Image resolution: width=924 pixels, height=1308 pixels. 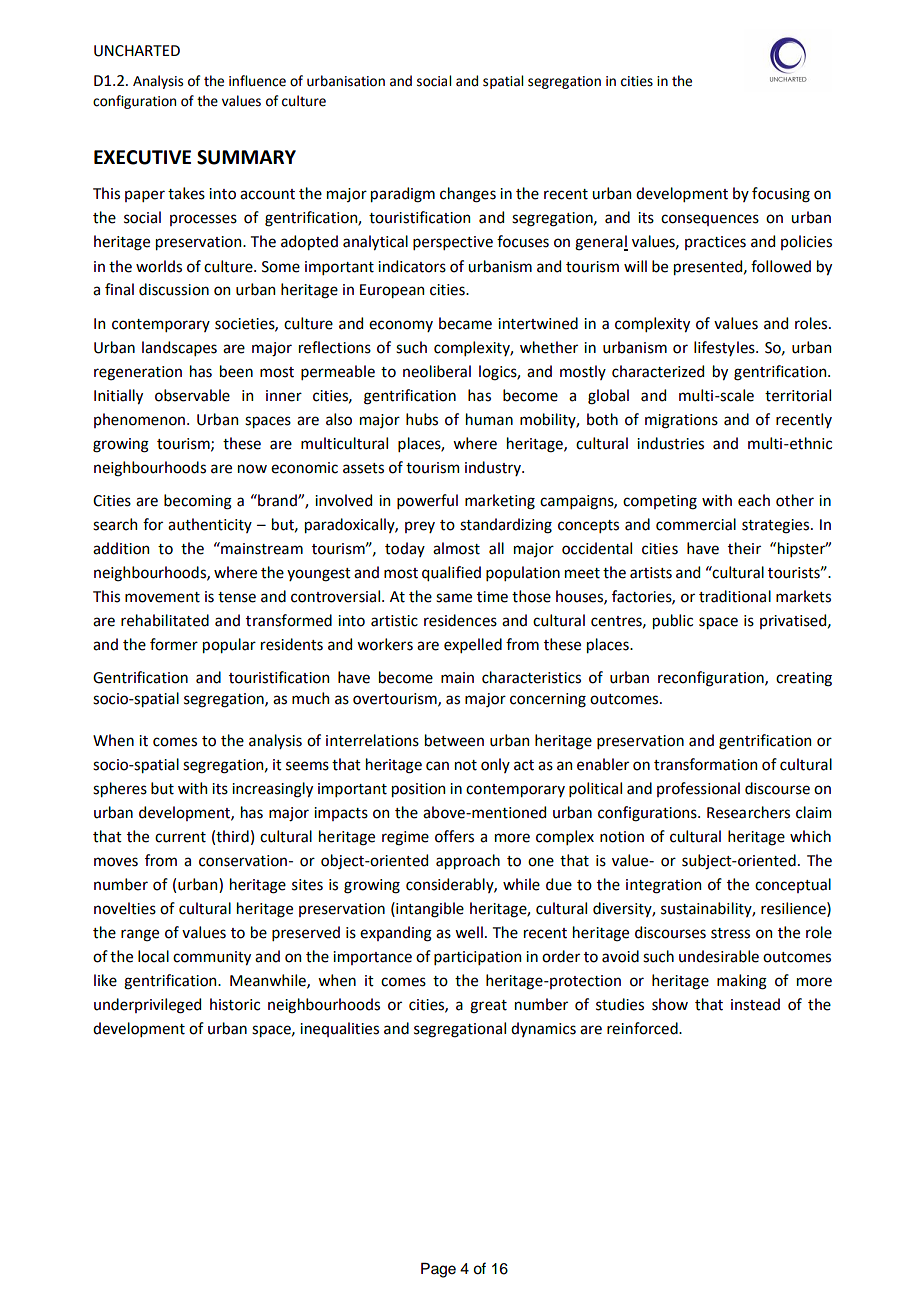 What do you see at coordinates (438, 1270) in the screenshot?
I see `Page` at bounding box center [438, 1270].
